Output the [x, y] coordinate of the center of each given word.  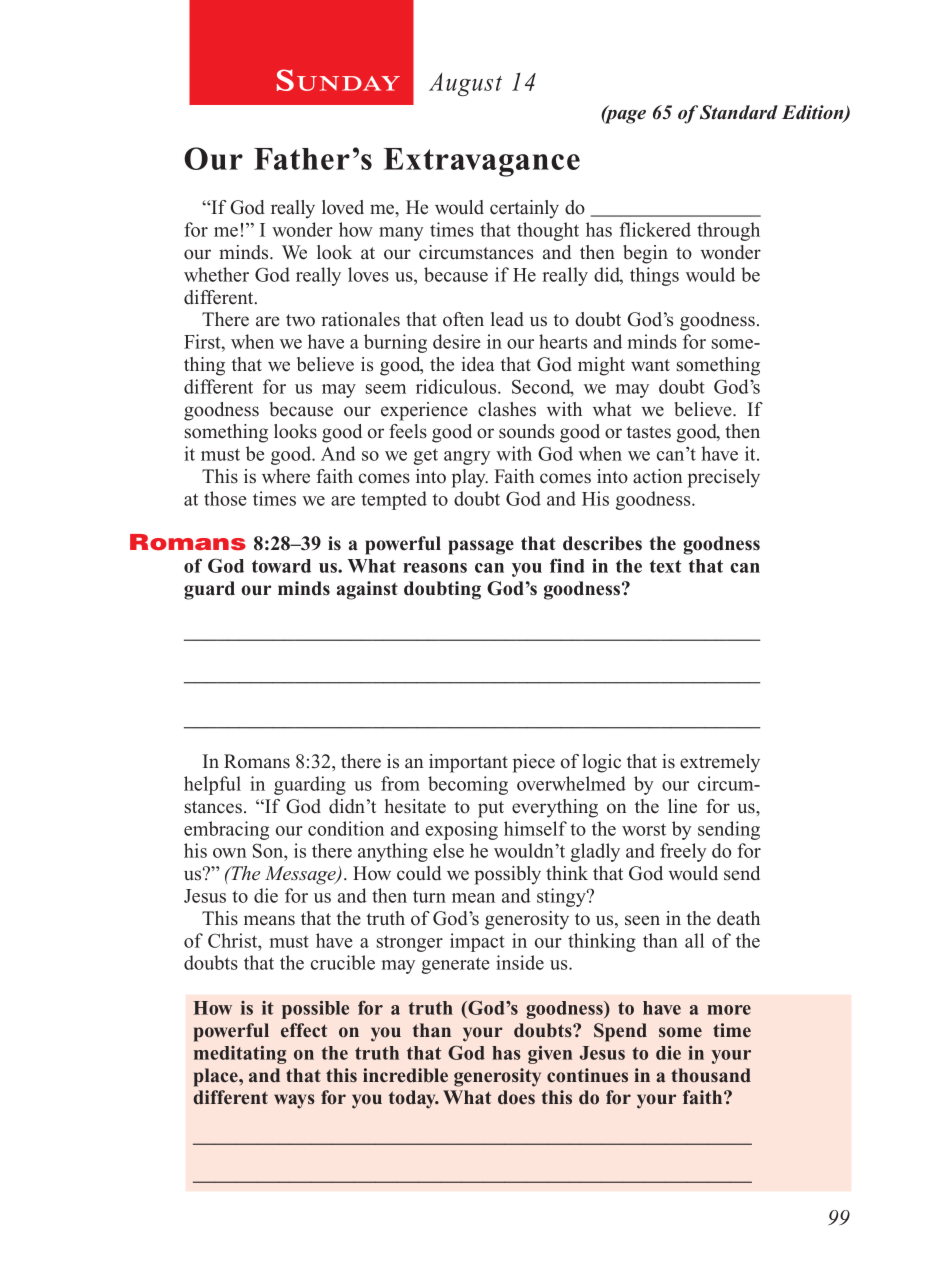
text [666, 566]
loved [343, 207]
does [516, 1097]
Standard [739, 112]
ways [294, 1101]
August [465, 84]
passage [481, 547]
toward [281, 566]
